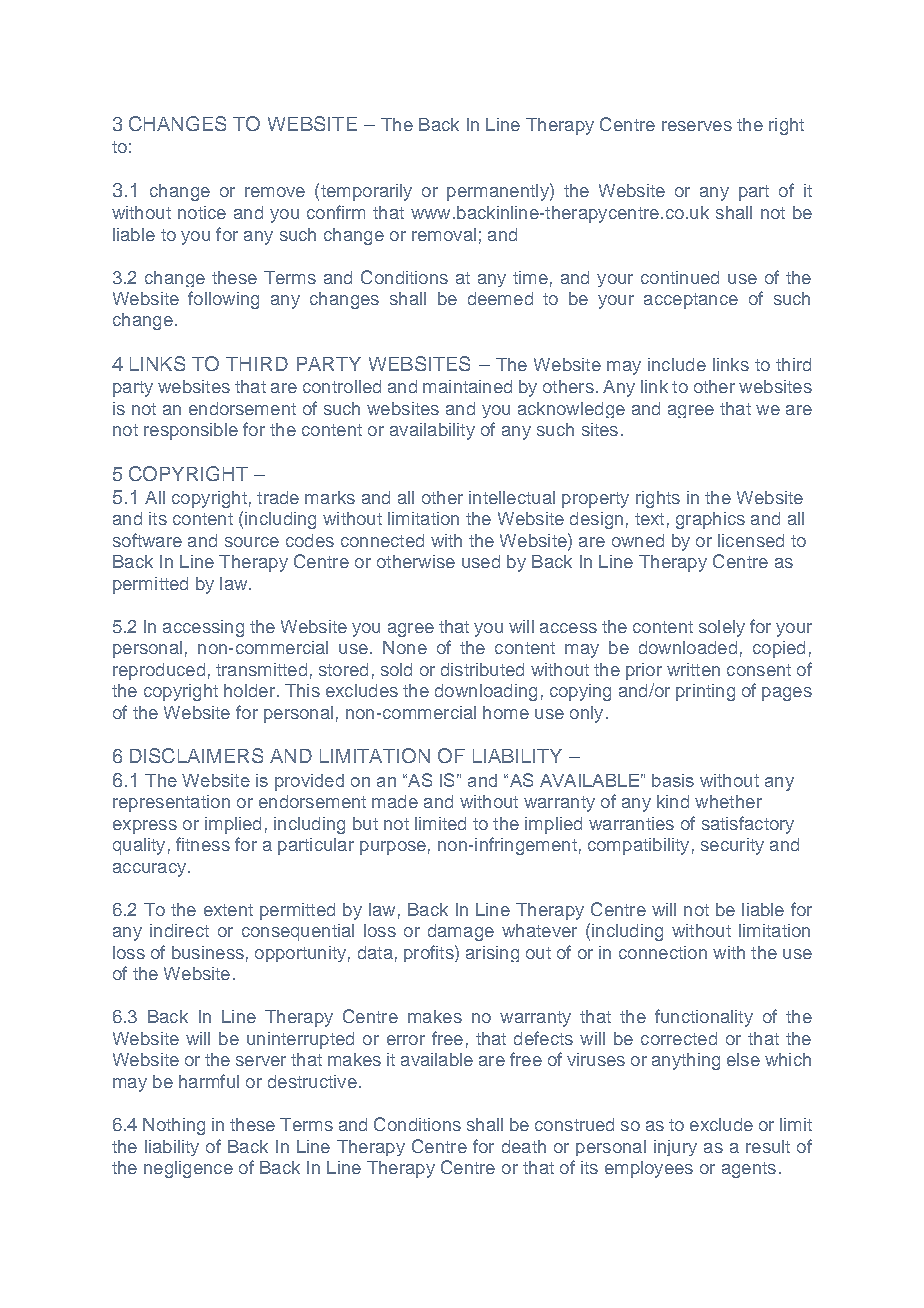  I want to click on reserves, so click(697, 126).
